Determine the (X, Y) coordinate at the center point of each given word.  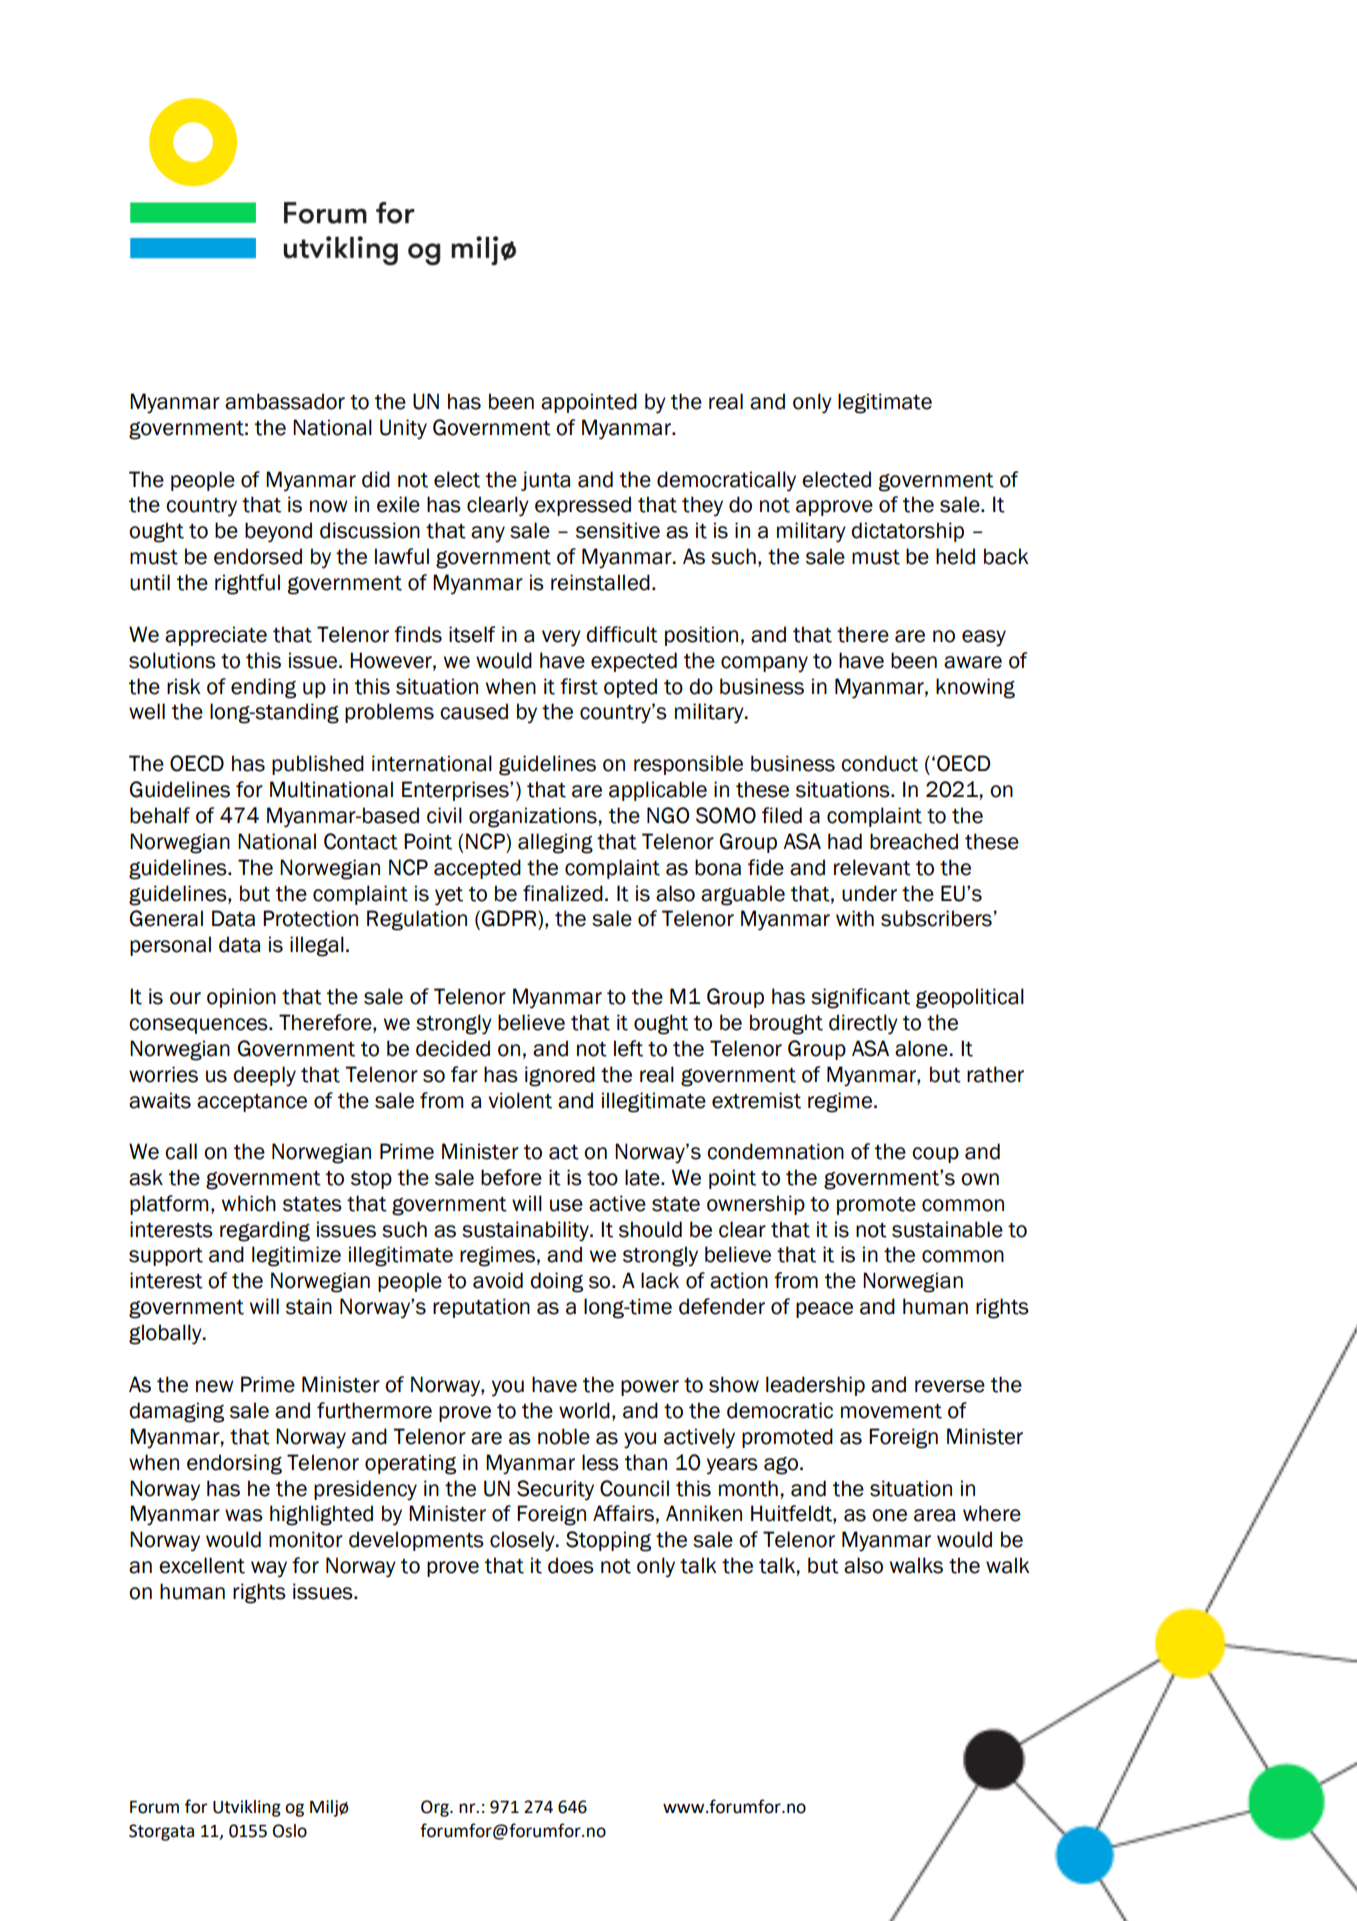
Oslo (290, 1831)
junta (546, 481)
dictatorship (907, 532)
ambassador (285, 401)
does (571, 1565)
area (935, 1515)
